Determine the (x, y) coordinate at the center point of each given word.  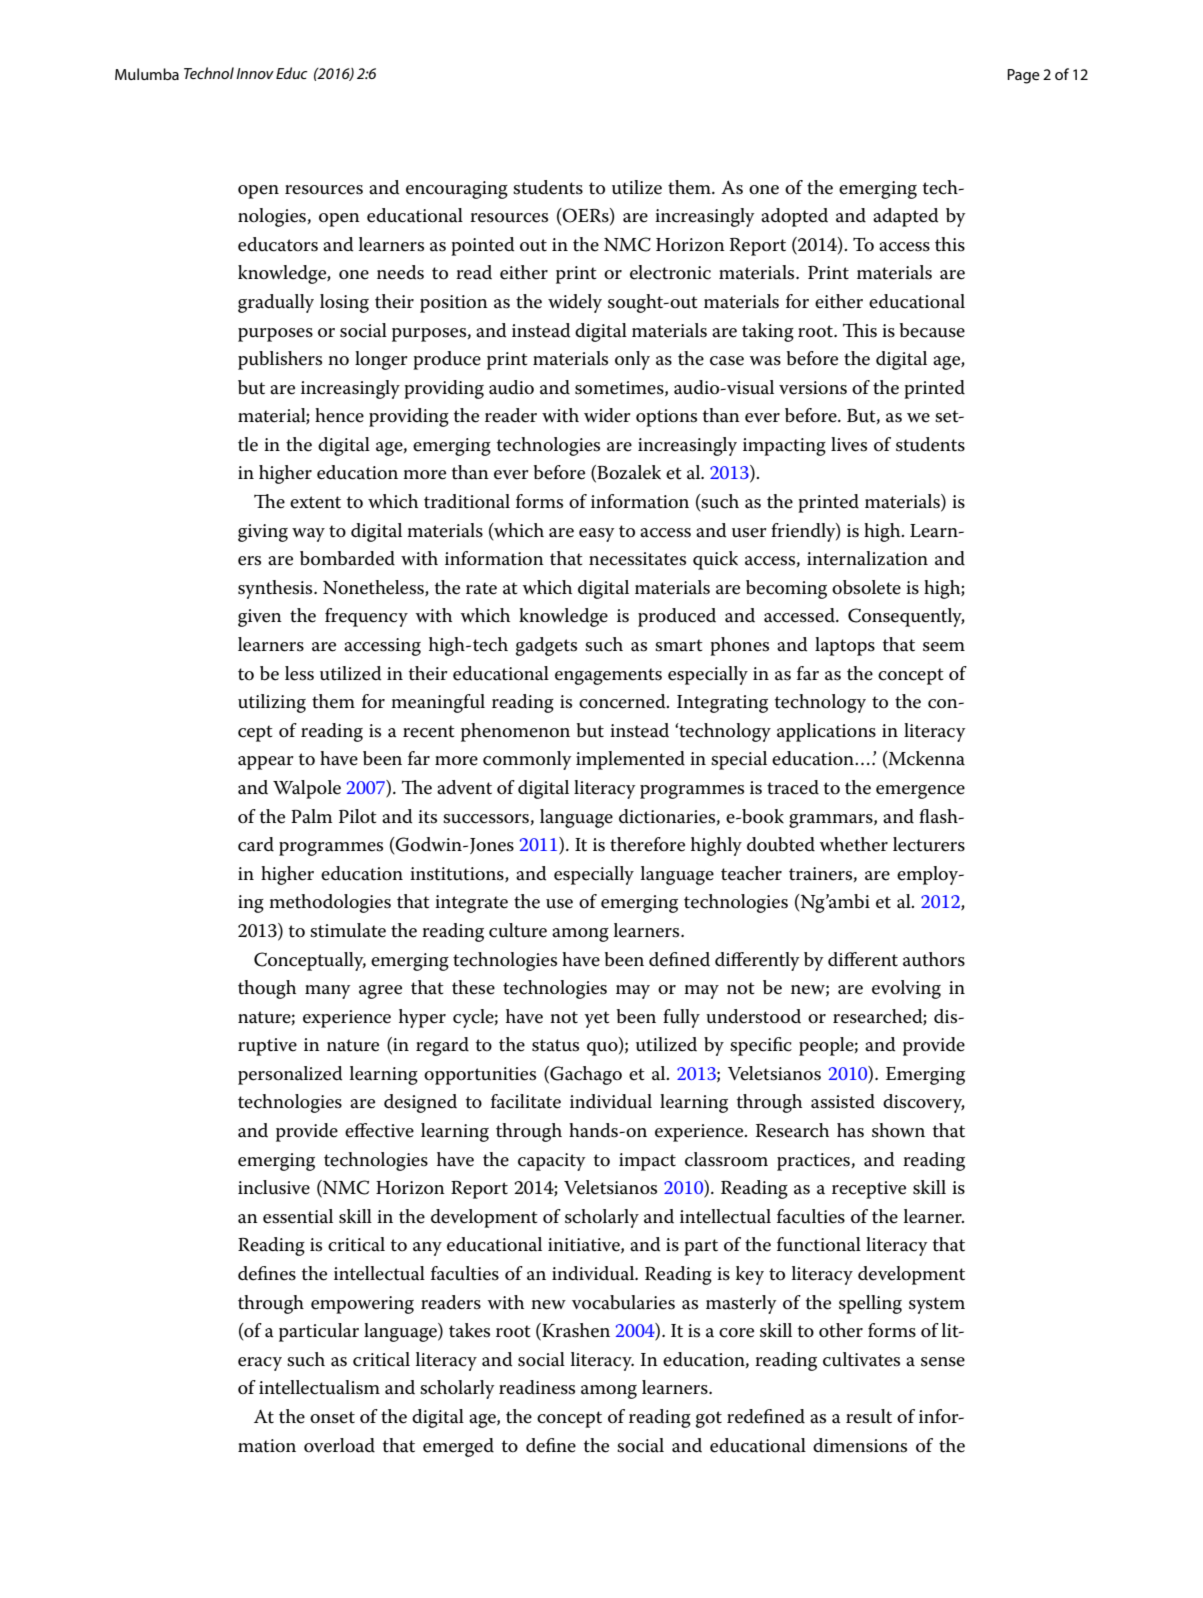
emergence (920, 792)
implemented (630, 760)
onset (332, 1417)
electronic (670, 272)
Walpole (307, 789)
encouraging (457, 190)
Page (1023, 76)
